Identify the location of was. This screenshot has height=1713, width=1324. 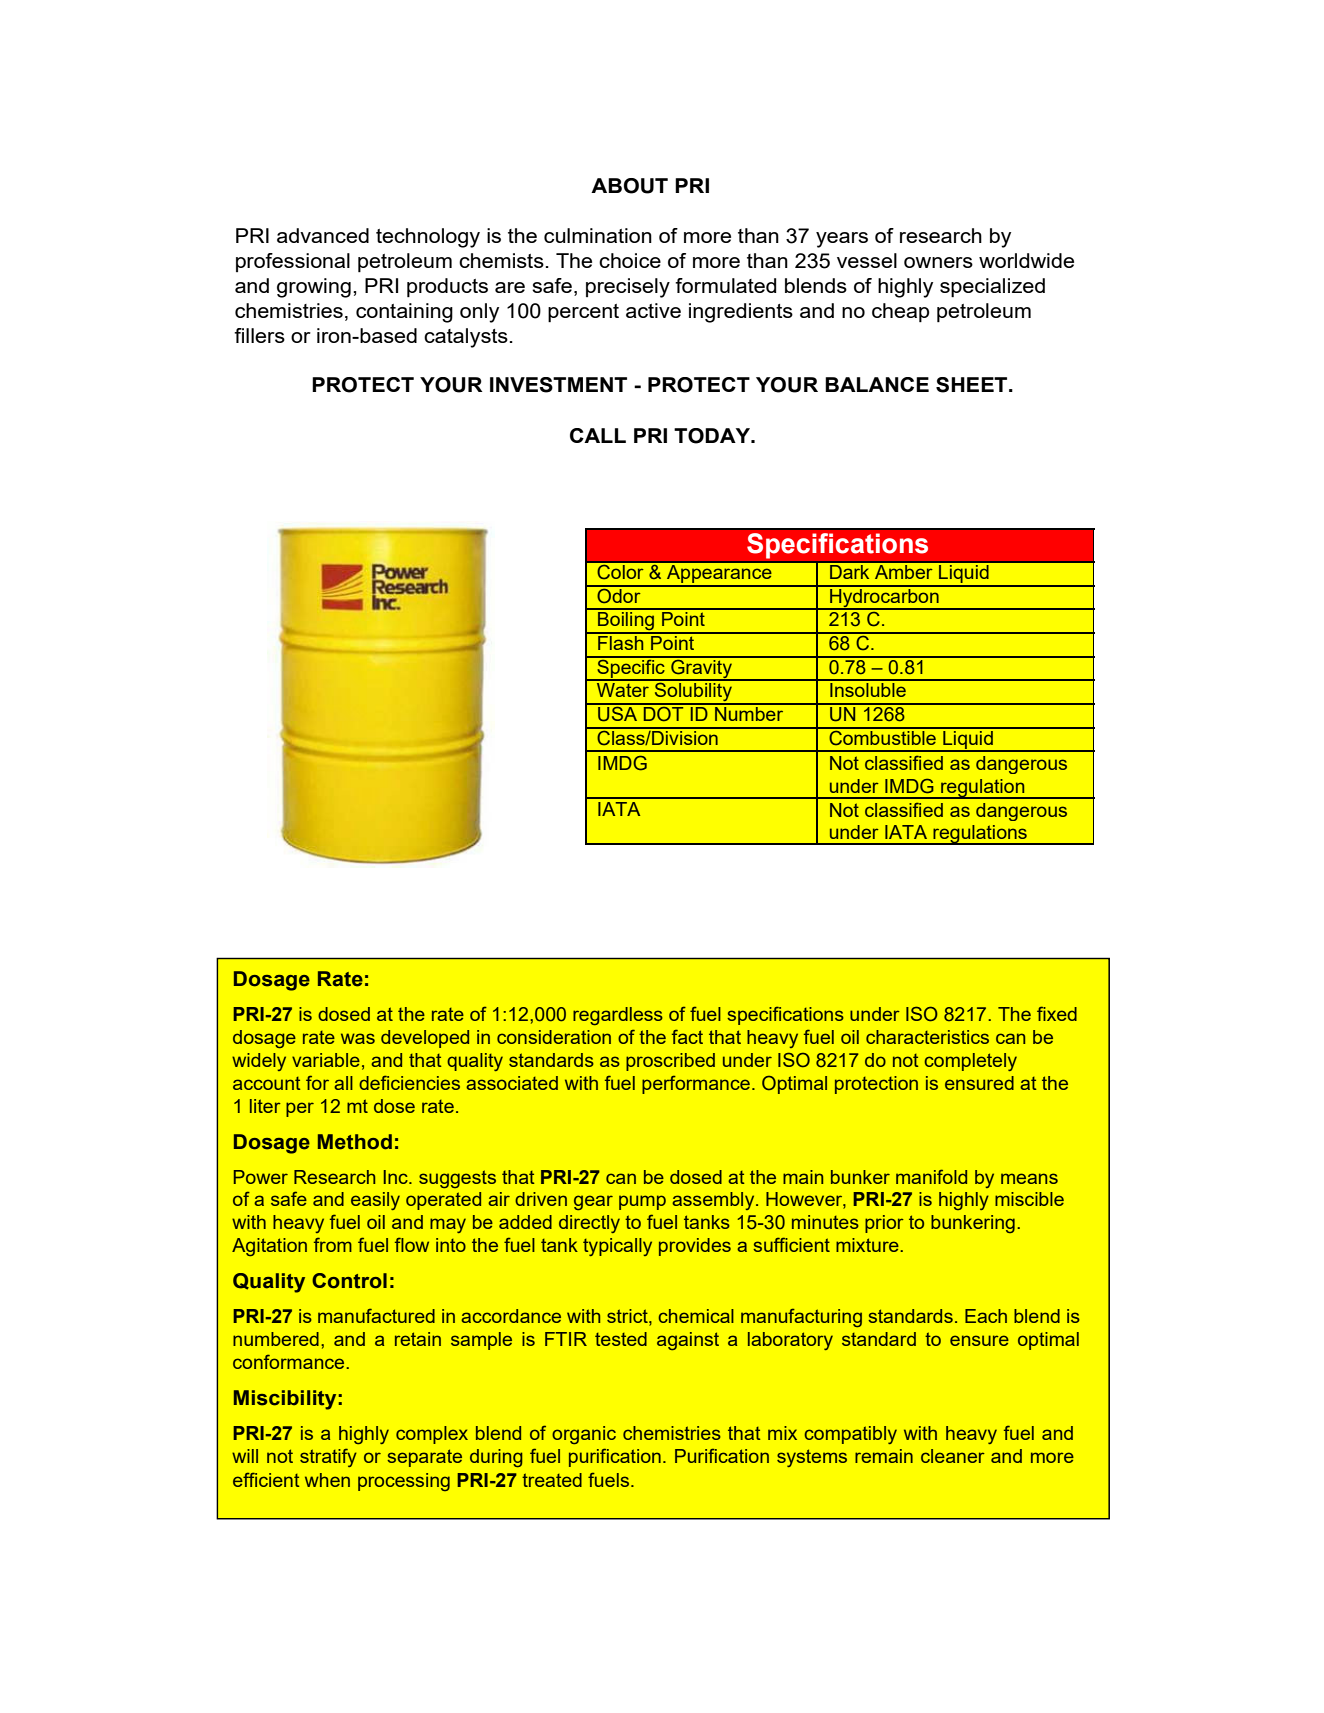
(358, 1038).
